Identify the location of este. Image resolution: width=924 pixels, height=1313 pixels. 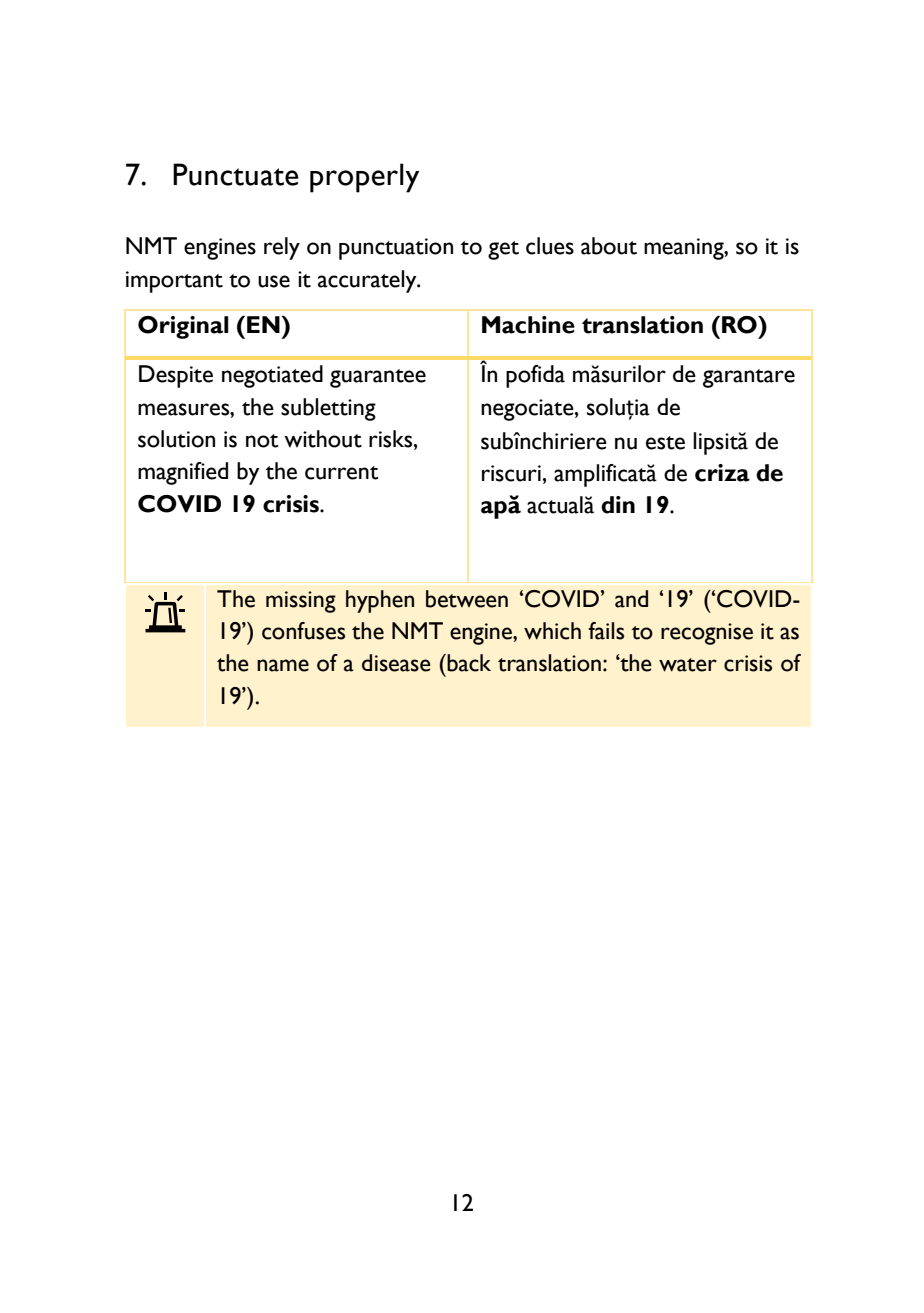
(665, 443).
